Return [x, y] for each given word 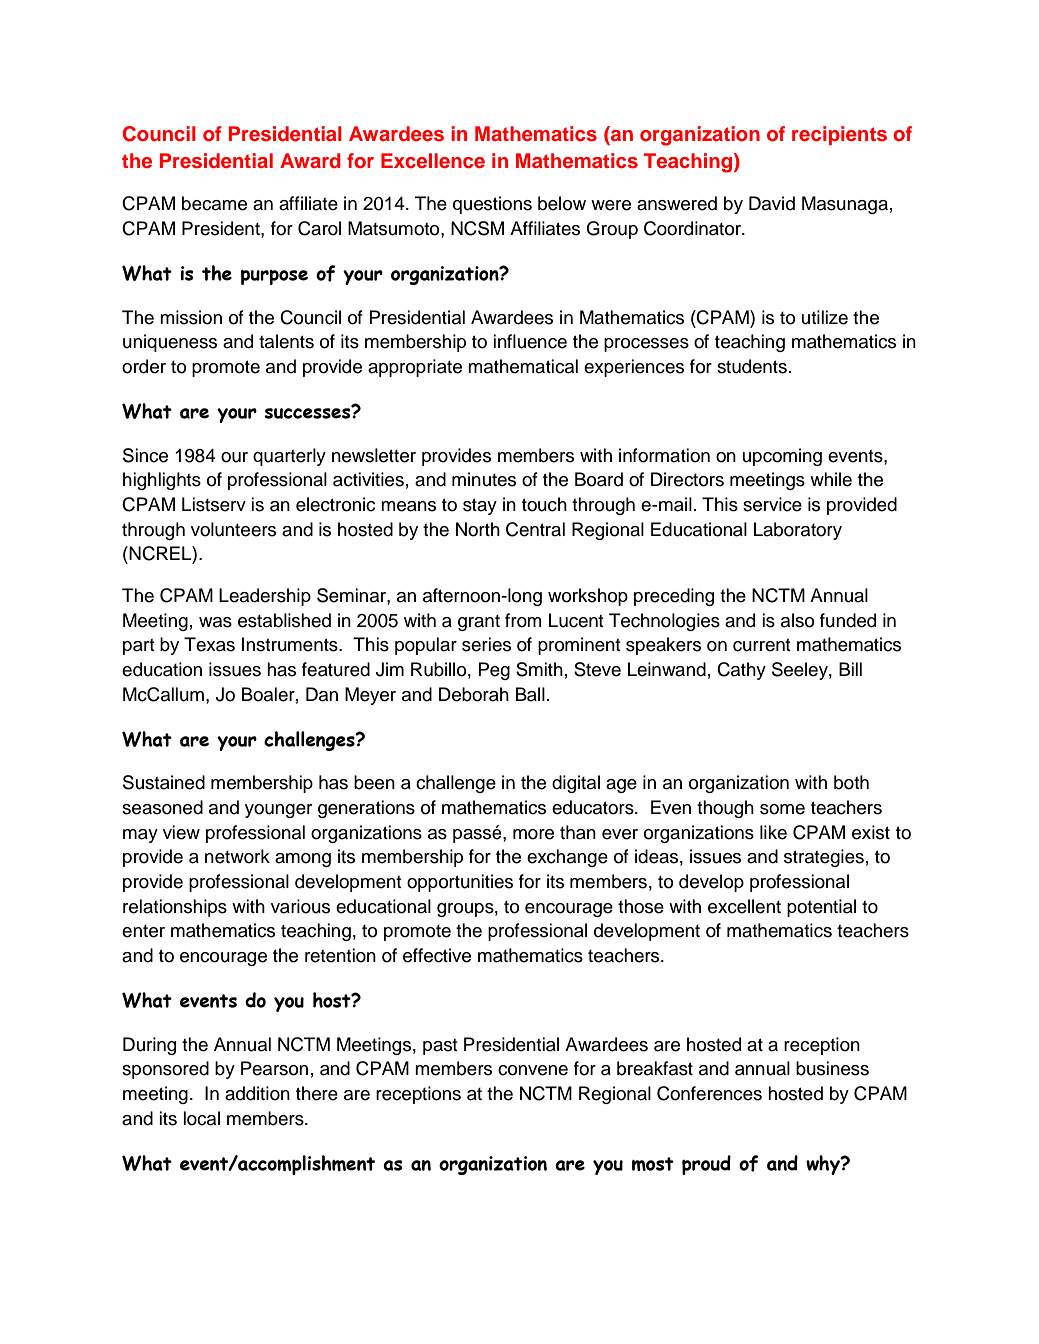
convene [533, 1070]
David [772, 203]
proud [706, 1165]
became [214, 203]
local [201, 1118]
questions [492, 205]
